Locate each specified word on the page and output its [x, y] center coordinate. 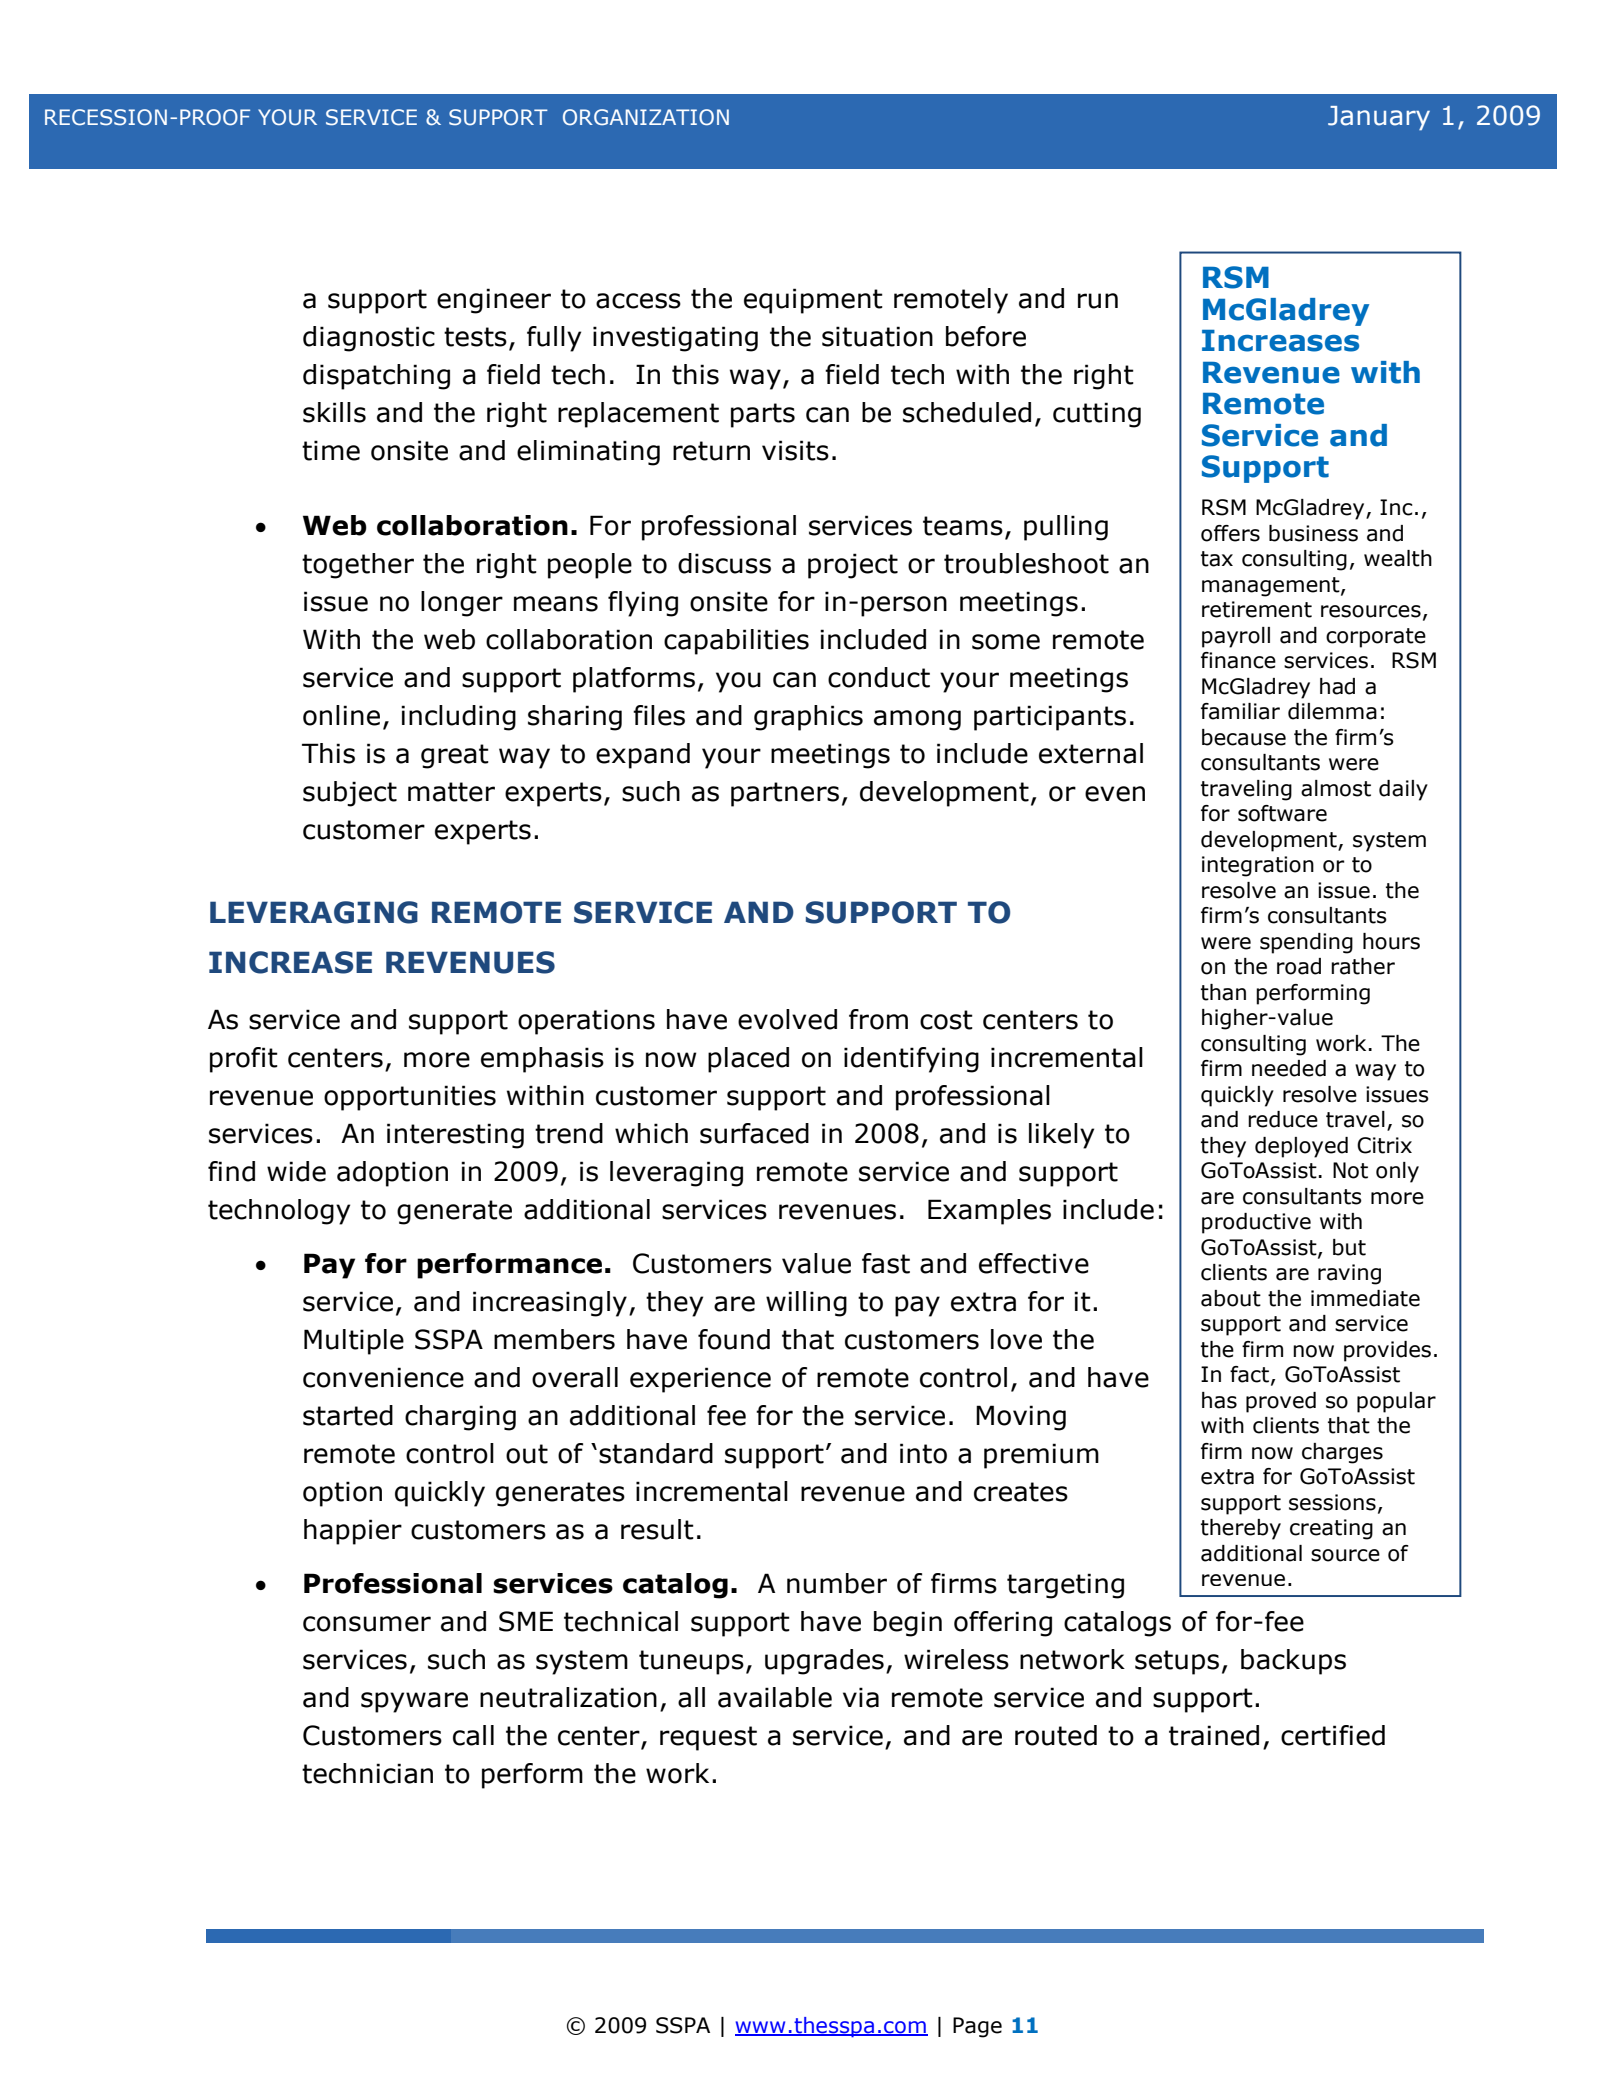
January [1379, 118]
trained [1214, 1735]
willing [806, 1304]
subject [350, 794]
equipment [813, 301]
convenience [383, 1377]
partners [785, 794]
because [1244, 737]
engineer [494, 301]
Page [977, 2027]
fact [1251, 1375]
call [473, 1735]
